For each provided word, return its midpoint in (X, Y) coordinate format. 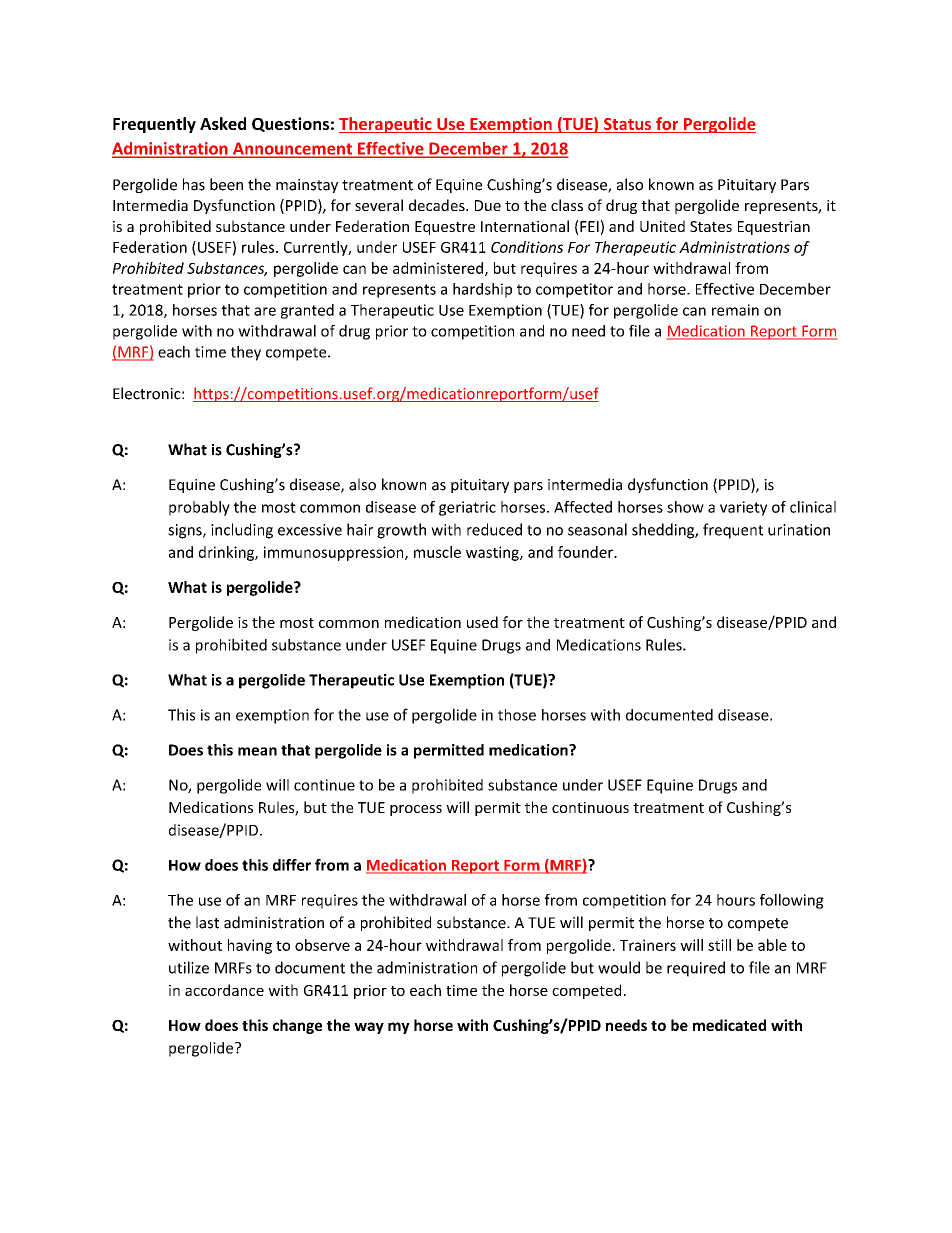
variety (743, 508)
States (711, 226)
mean (257, 751)
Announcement (292, 149)
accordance (224, 990)
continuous (590, 807)
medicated (729, 1025)
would (619, 967)
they (246, 353)
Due (488, 205)
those (517, 715)
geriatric (467, 508)
